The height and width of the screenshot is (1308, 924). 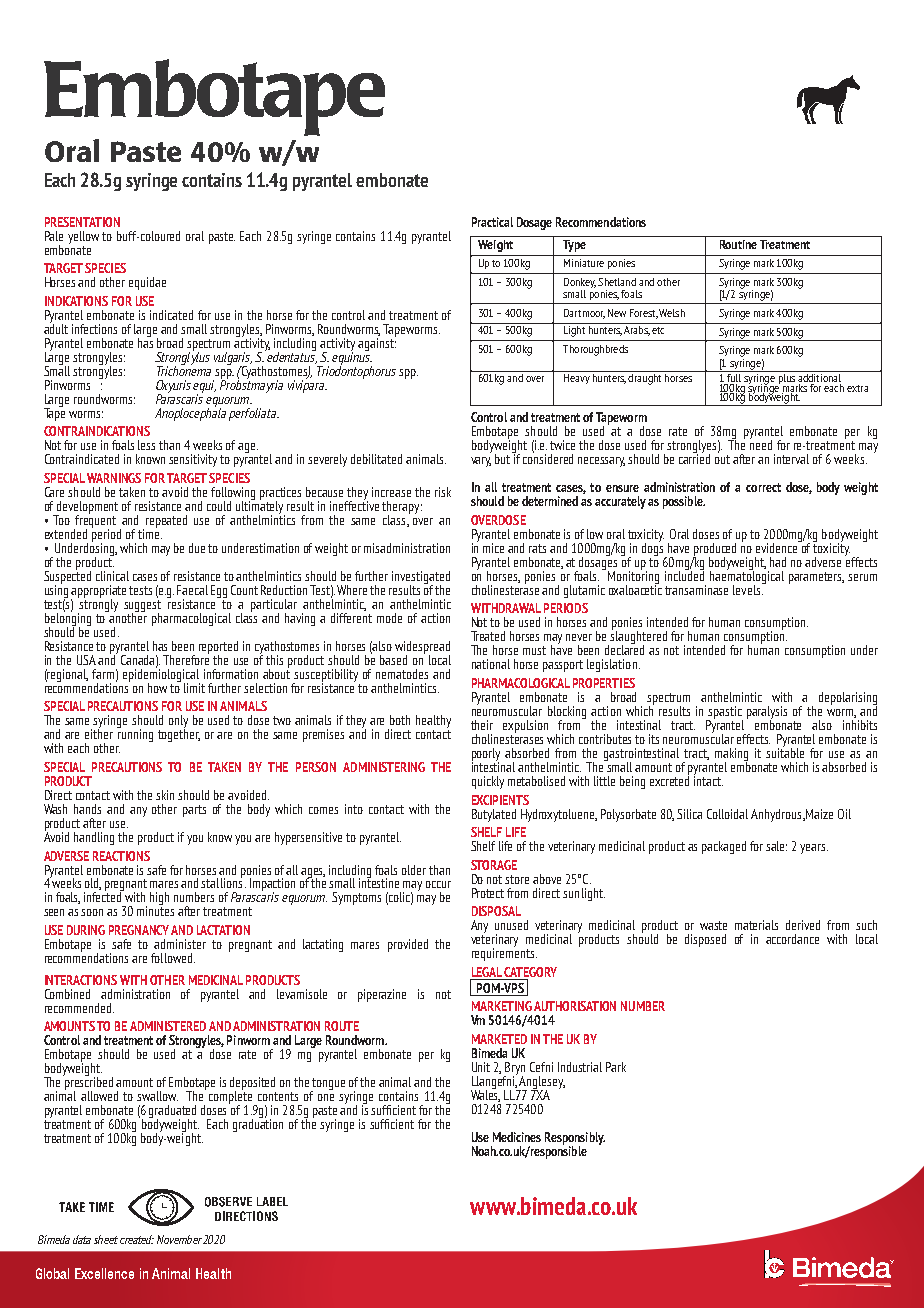 What do you see at coordinates (166, 521) in the screenshot?
I see `repeated` at bounding box center [166, 521].
